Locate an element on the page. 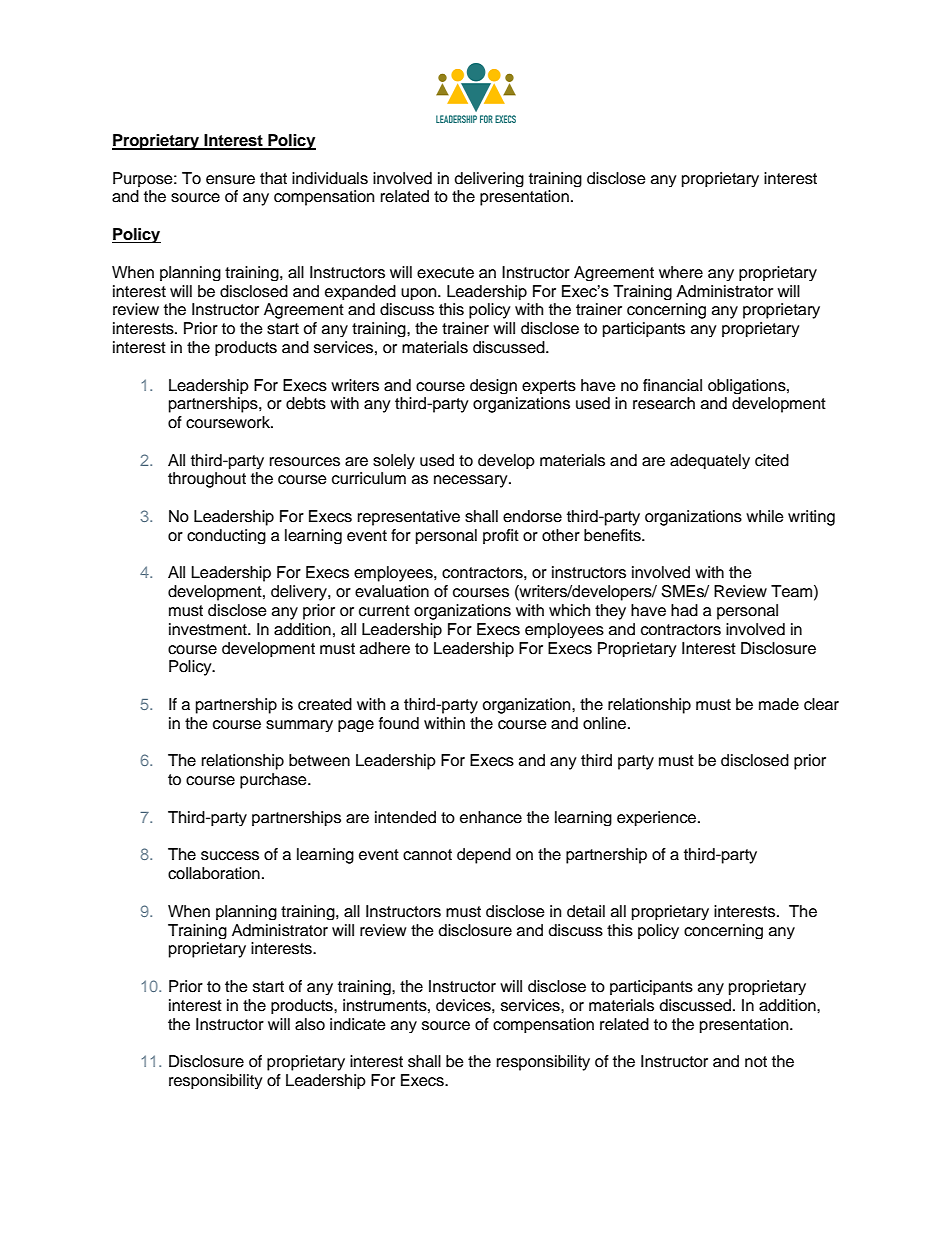 The width and height of the image is (952, 1233). purchase is located at coordinates (274, 781).
